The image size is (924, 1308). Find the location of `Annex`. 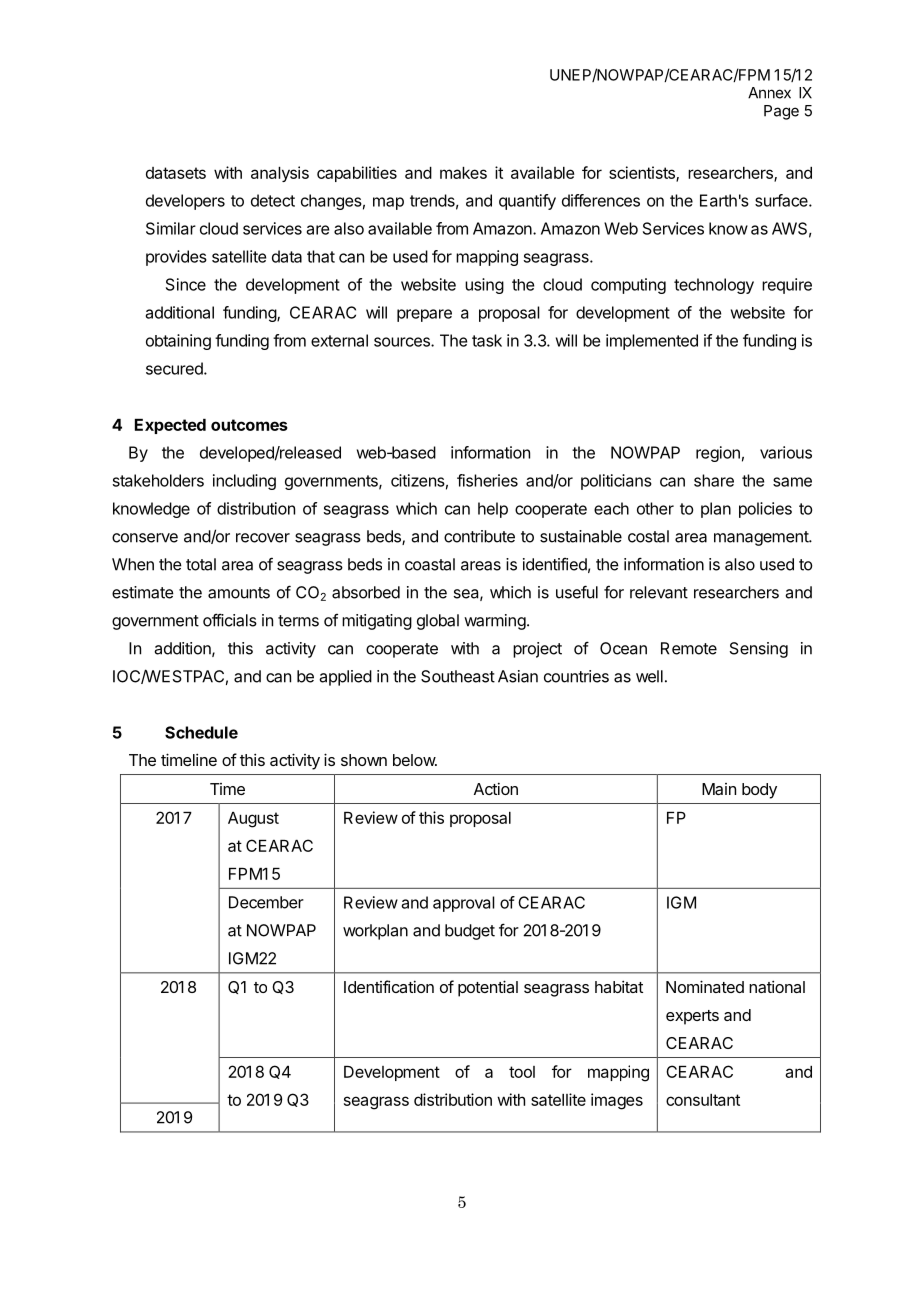

Annex is located at coordinates (769, 93).
